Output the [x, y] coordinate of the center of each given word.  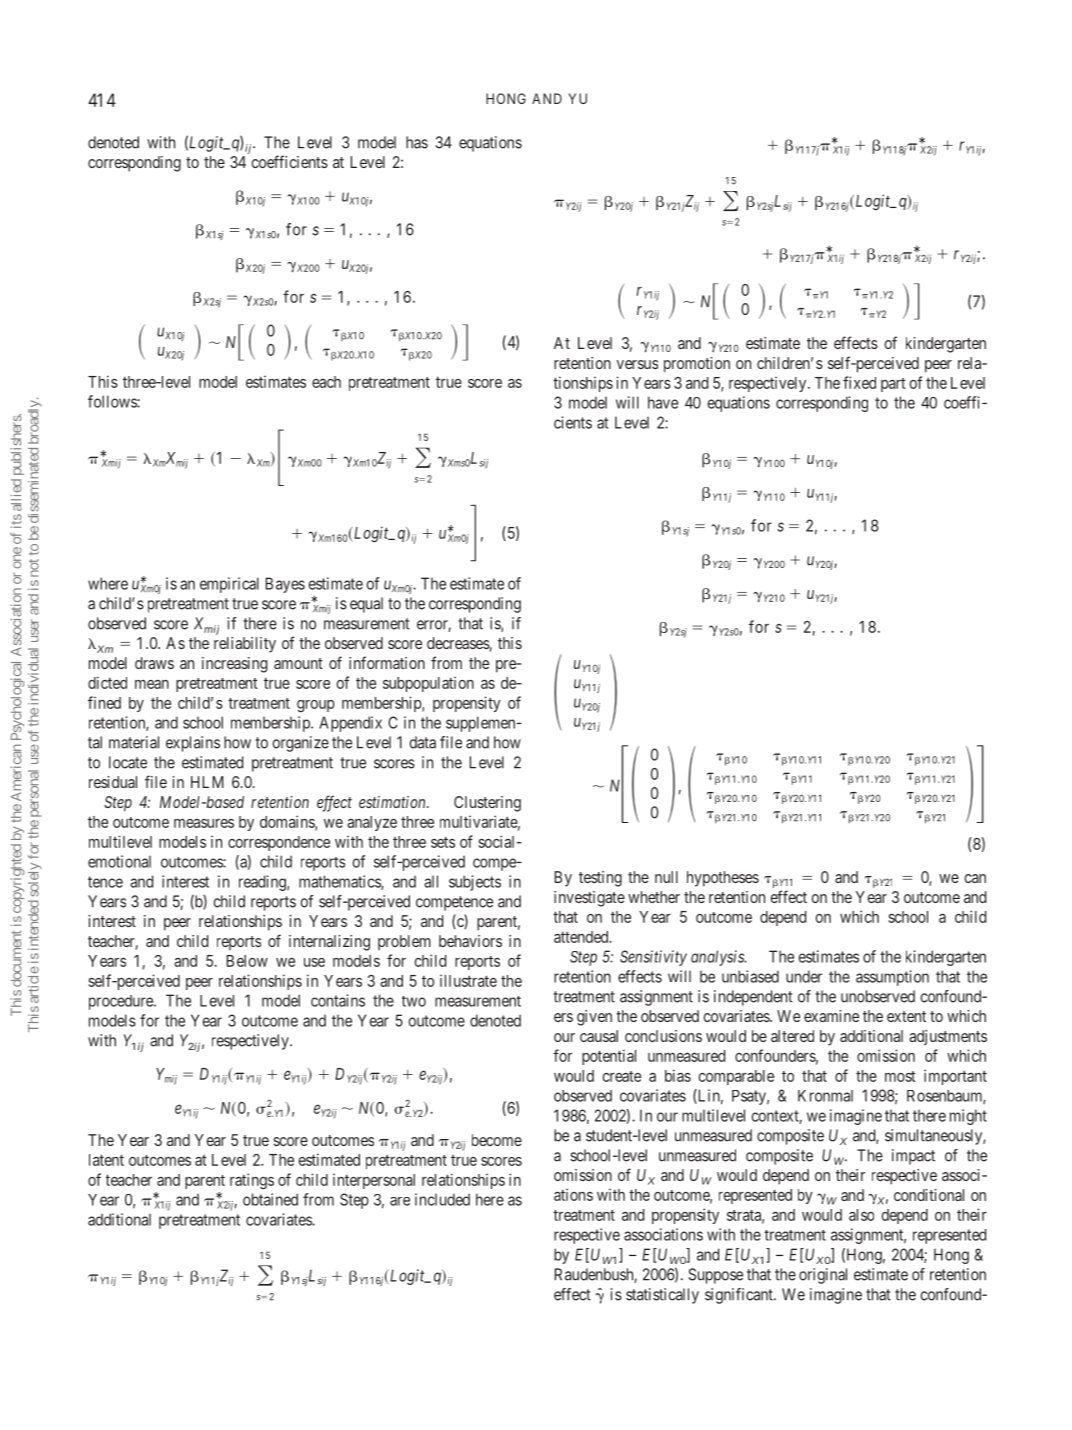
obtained [270, 1199]
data [422, 742]
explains [193, 744]
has [417, 142]
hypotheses [723, 879]
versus [637, 364]
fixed [859, 382]
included [442, 1199]
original [823, 1276]
